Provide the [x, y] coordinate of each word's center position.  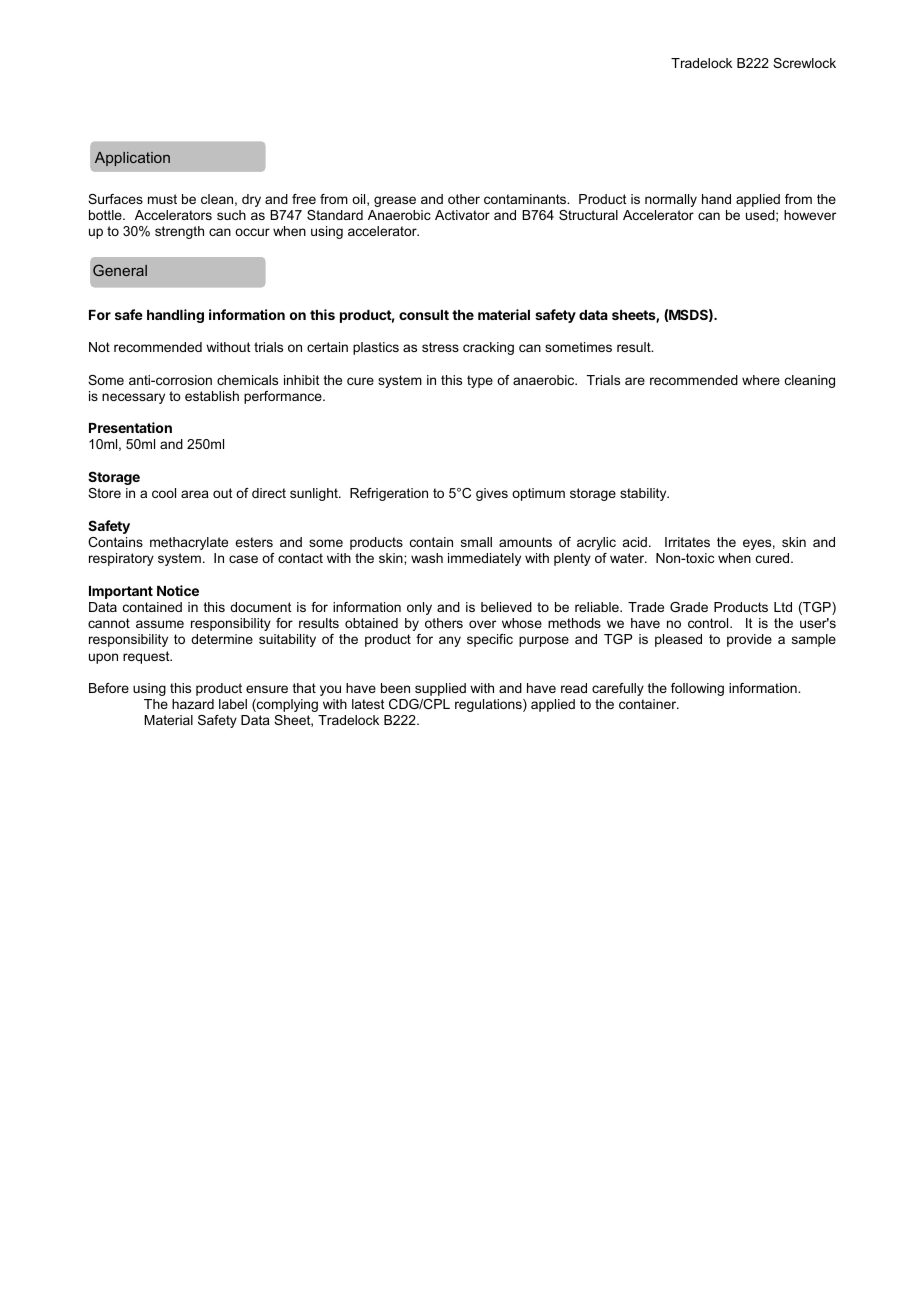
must [162, 199]
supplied [440, 689]
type [480, 381]
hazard [193, 704]
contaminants [526, 199]
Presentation [130, 427]
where [761, 380]
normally [671, 200]
